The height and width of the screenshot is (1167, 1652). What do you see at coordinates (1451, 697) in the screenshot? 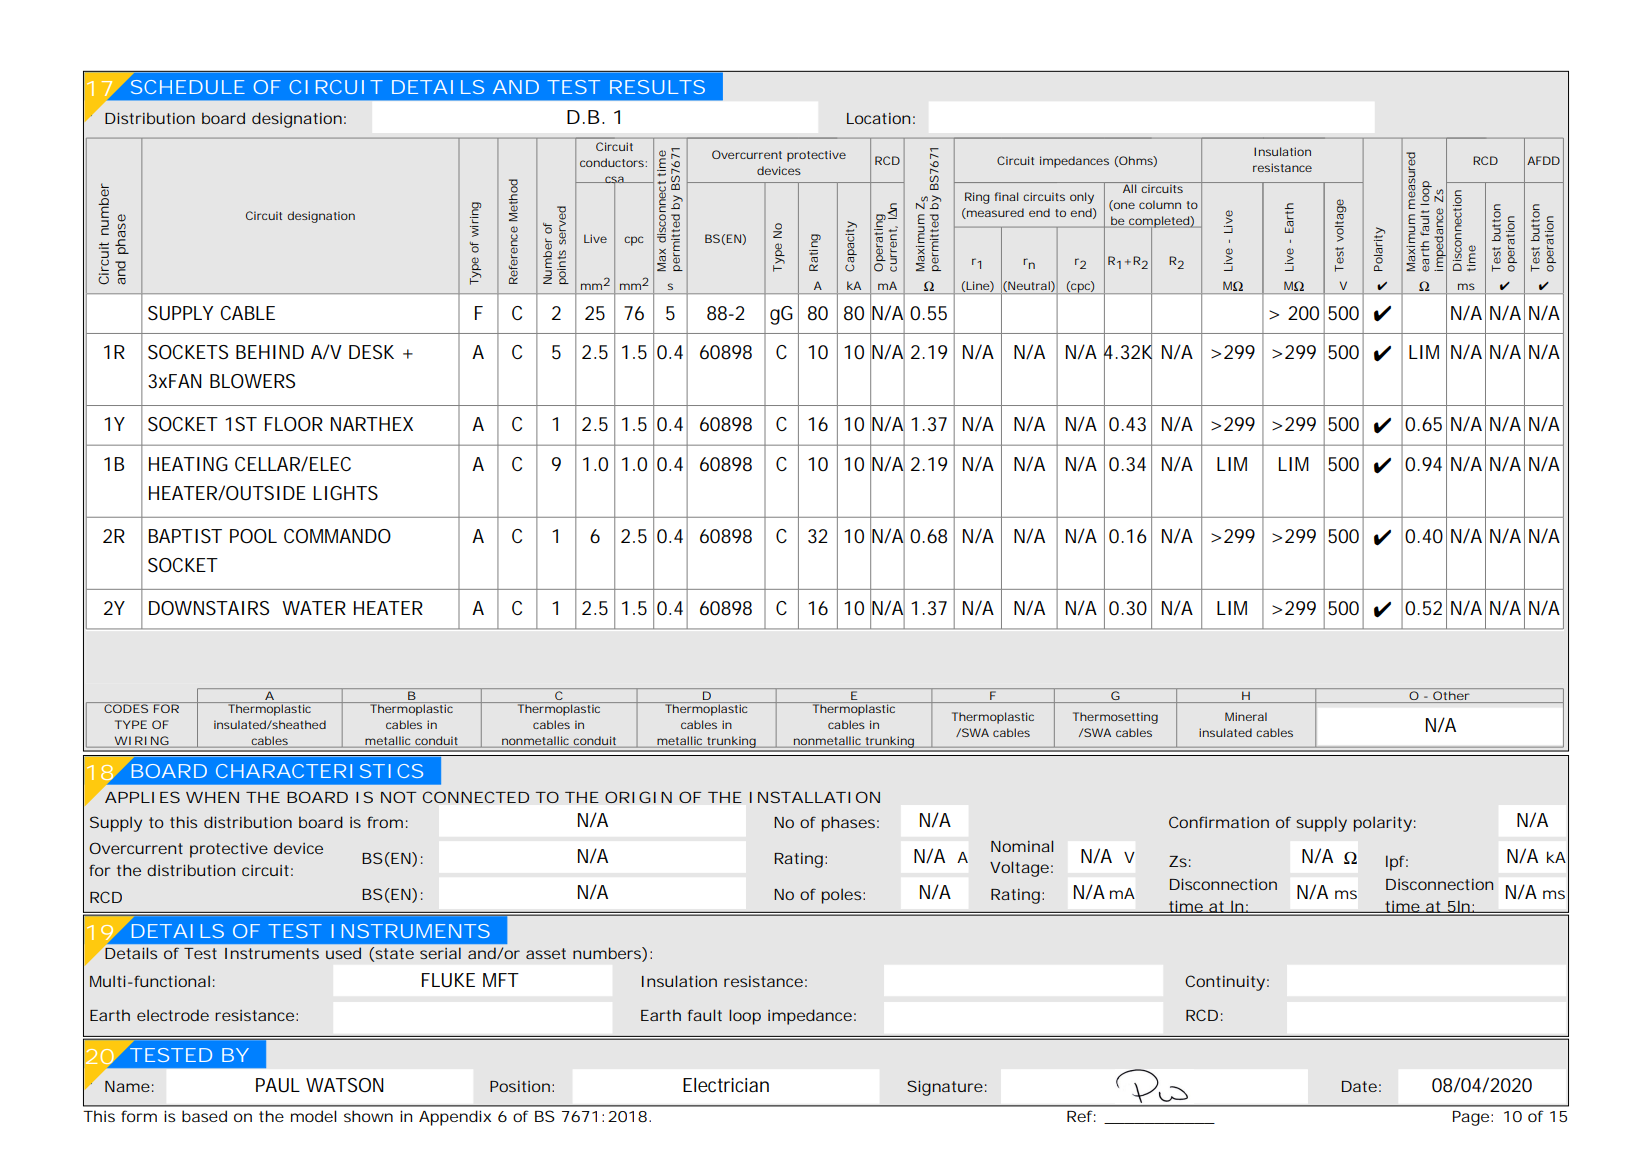
I see `Other` at bounding box center [1451, 697].
